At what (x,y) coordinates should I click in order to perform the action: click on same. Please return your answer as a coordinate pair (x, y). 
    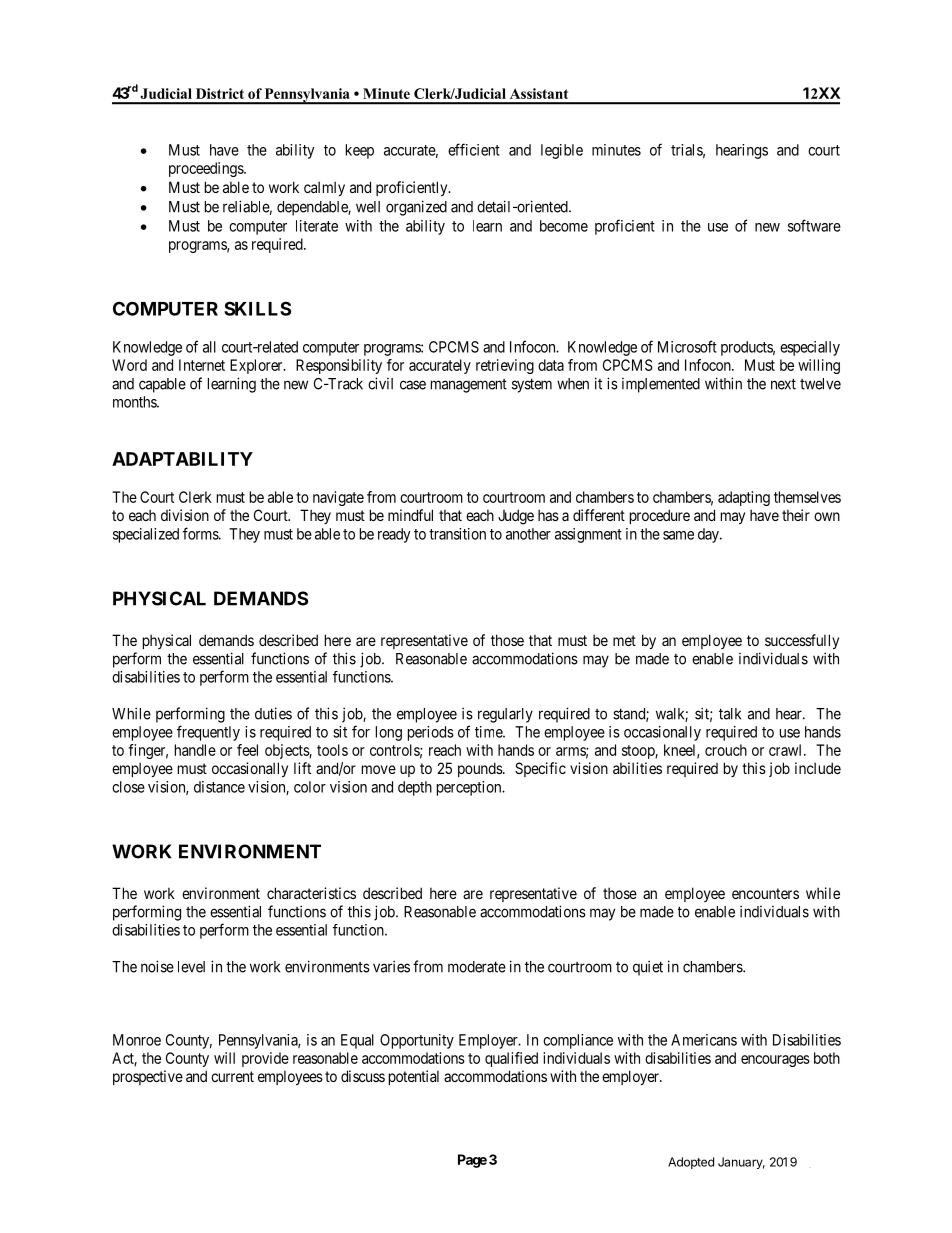
    Looking at the image, I should click on (678, 535).
